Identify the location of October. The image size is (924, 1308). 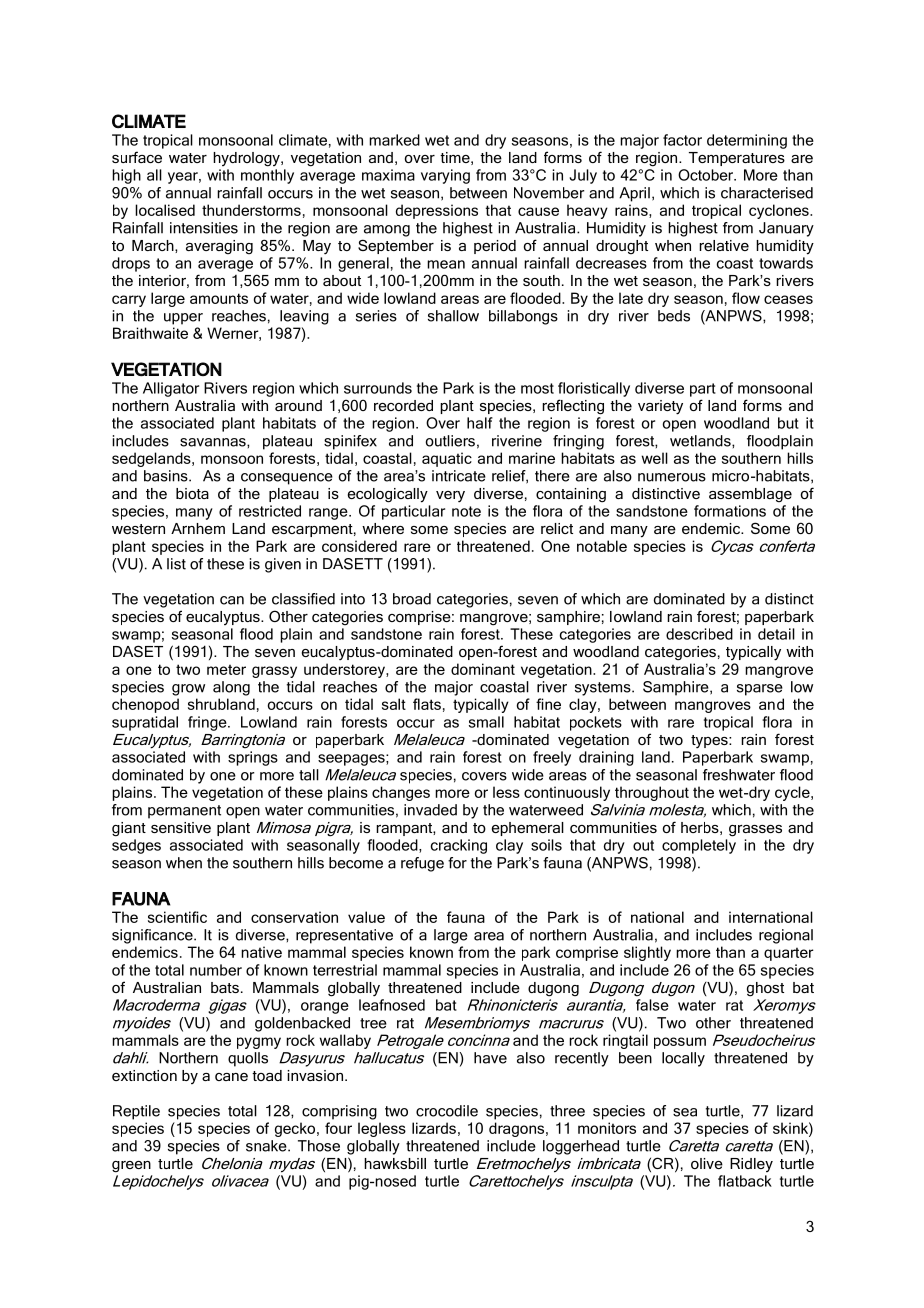
(707, 175).
